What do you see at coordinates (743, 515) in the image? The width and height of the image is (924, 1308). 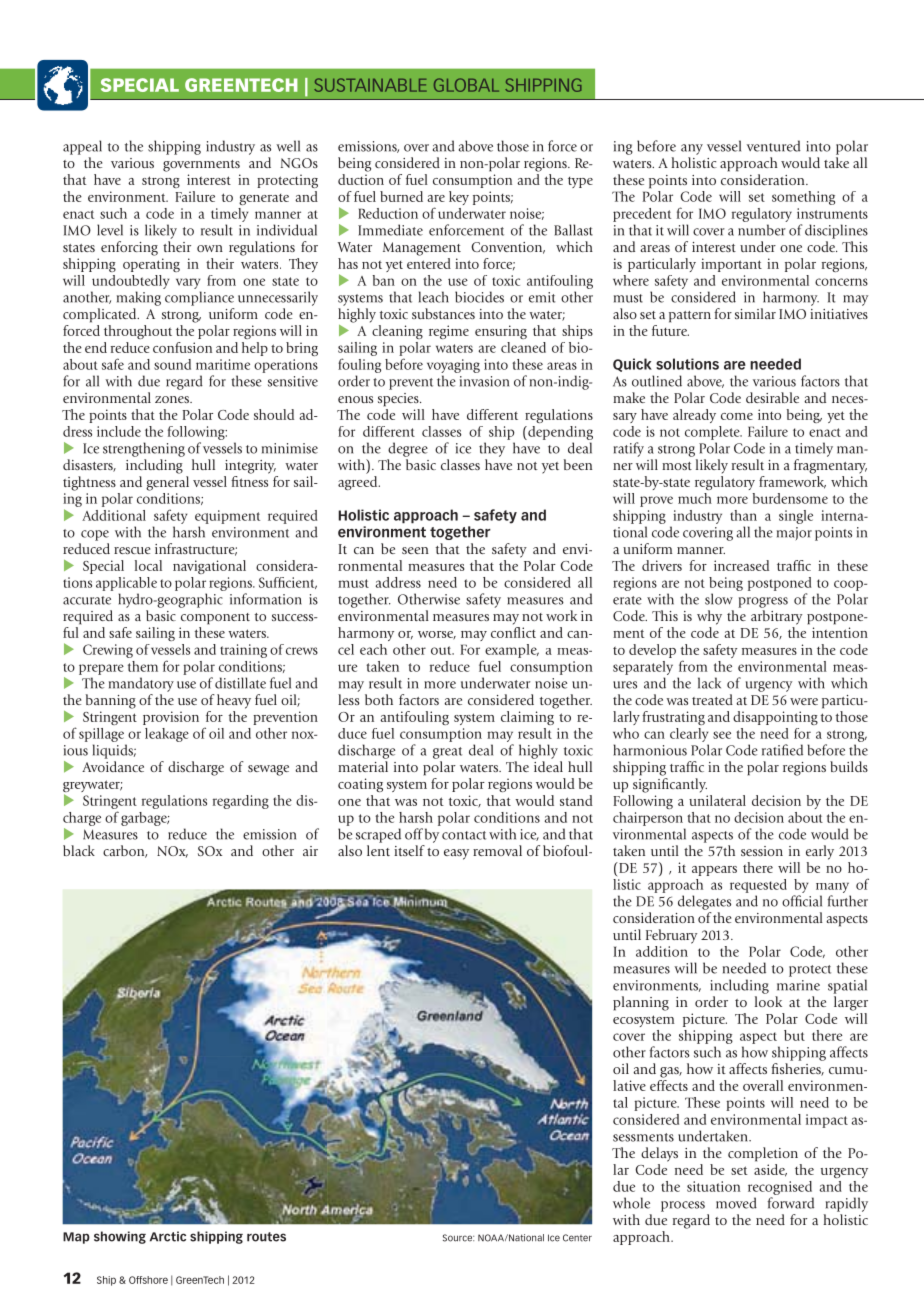 I see `than` at bounding box center [743, 515].
